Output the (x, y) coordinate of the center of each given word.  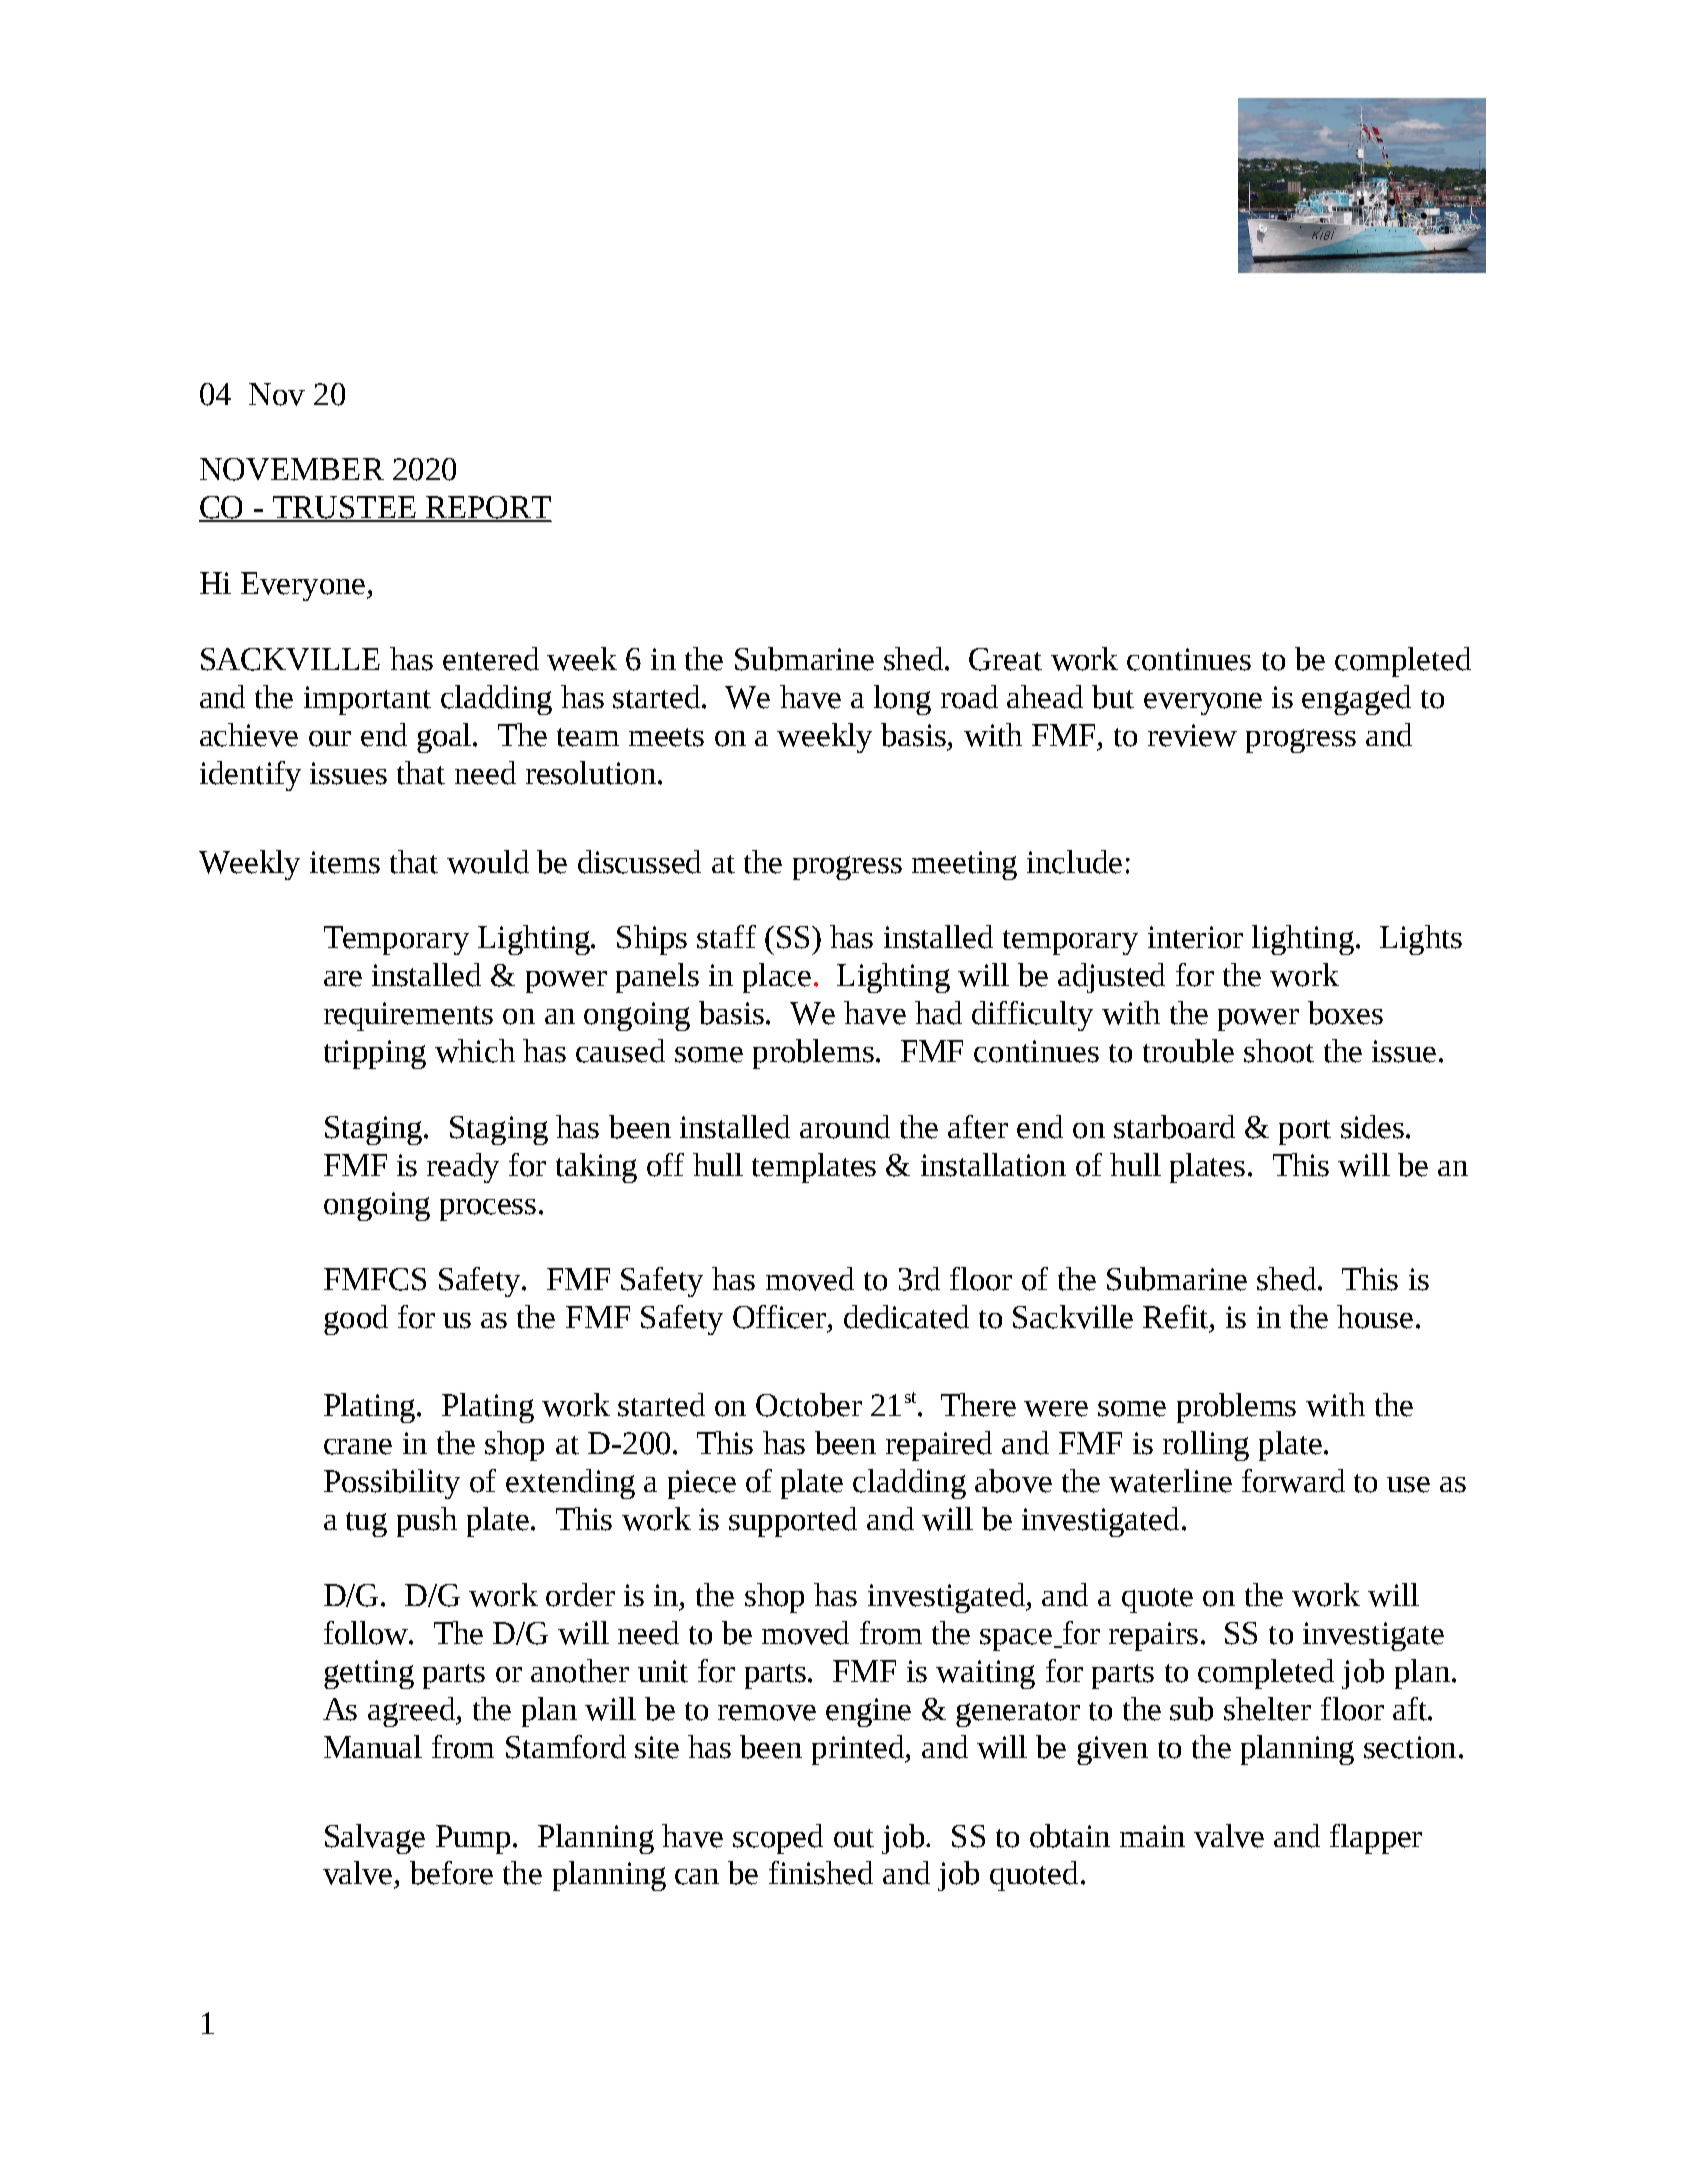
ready (463, 1168)
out (854, 1838)
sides (1374, 1127)
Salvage (375, 1839)
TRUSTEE (344, 508)
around (845, 1127)
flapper (1376, 1839)
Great (1005, 659)
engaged (1356, 700)
